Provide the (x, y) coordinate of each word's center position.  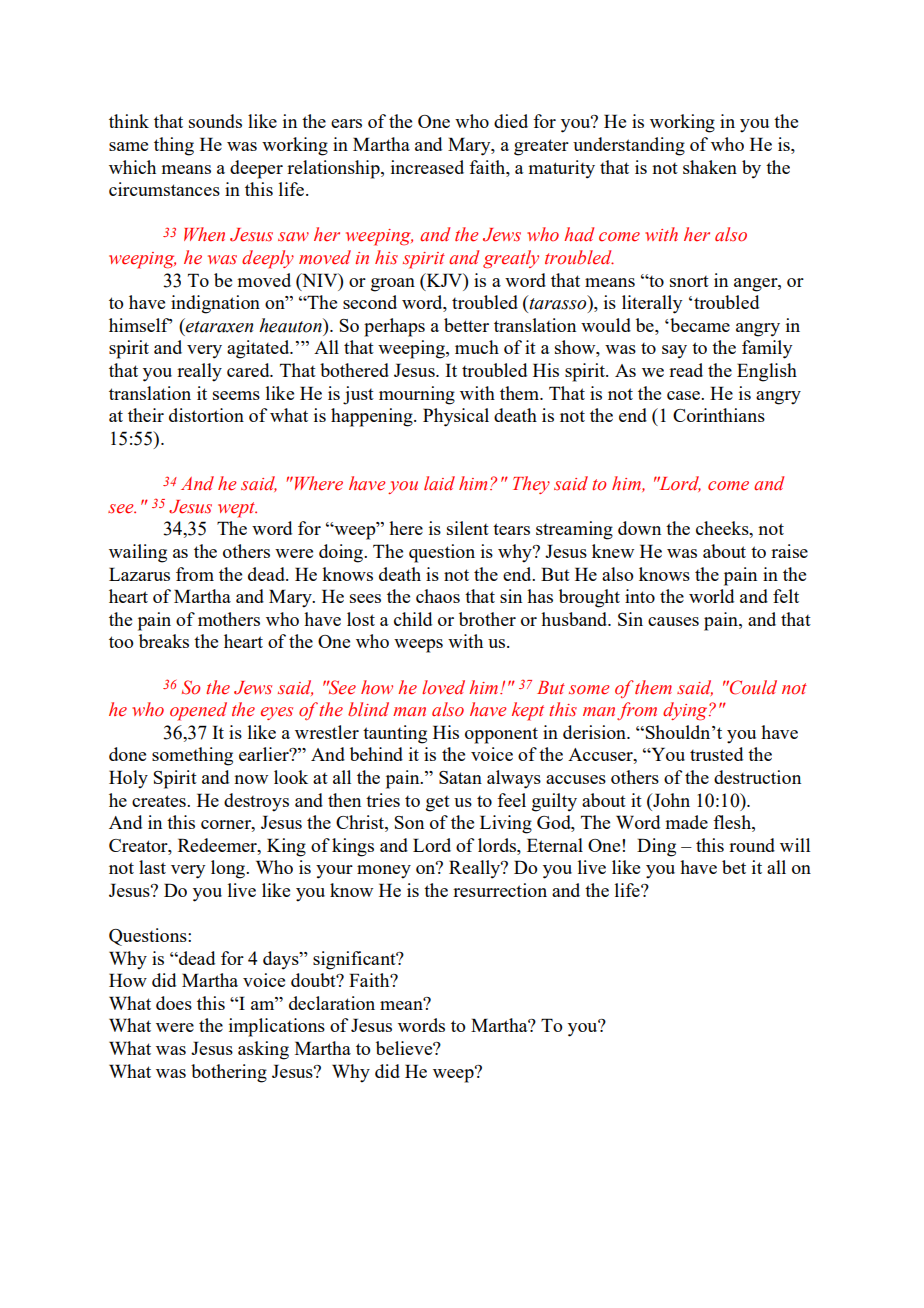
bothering (229, 1073)
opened (198, 711)
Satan (460, 777)
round (752, 845)
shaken (710, 167)
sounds (215, 121)
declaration (332, 1003)
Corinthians (719, 415)
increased (427, 167)
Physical (456, 417)
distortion (206, 415)
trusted (716, 754)
